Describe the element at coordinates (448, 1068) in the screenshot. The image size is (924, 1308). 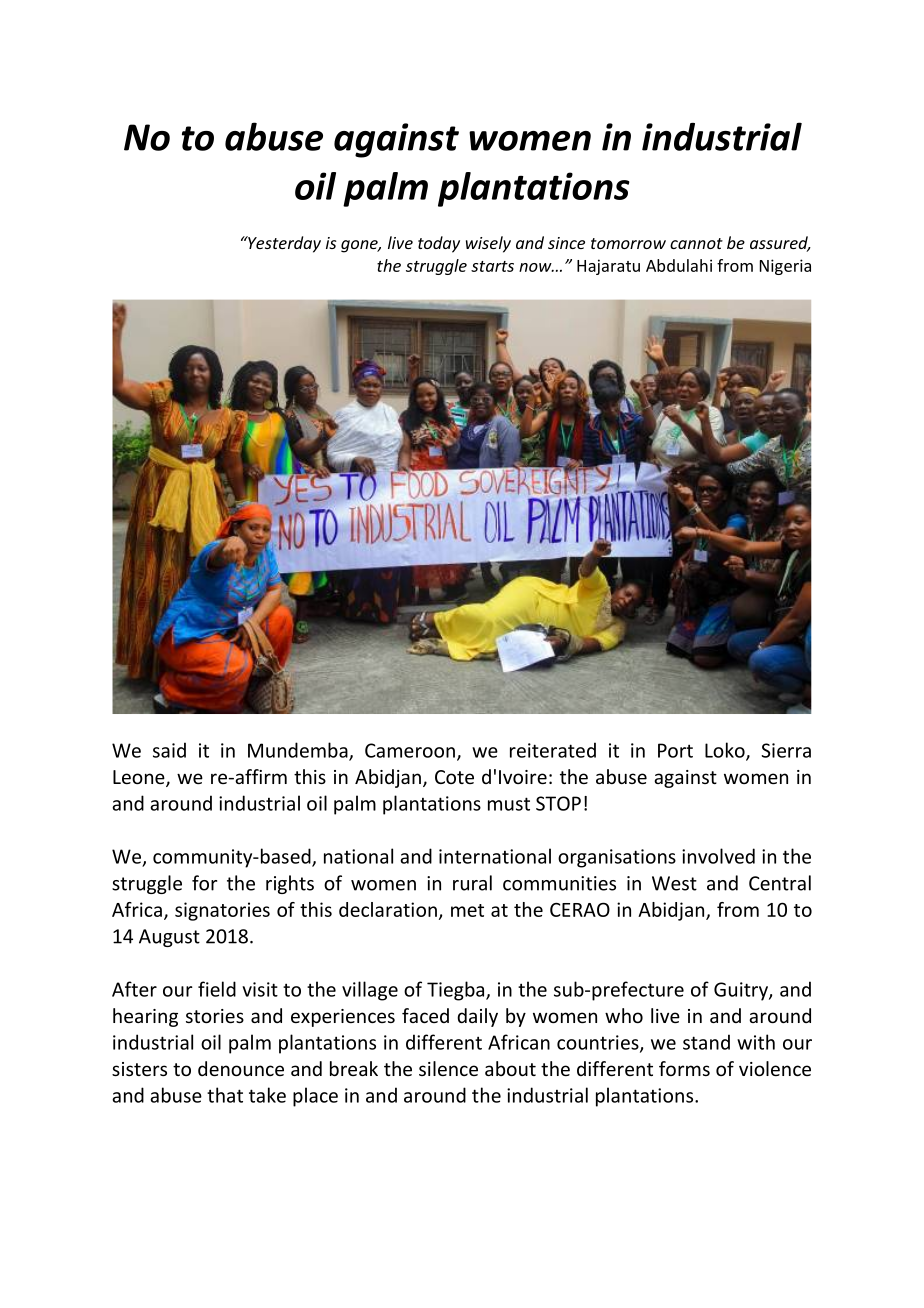
I see `silence` at that location.
